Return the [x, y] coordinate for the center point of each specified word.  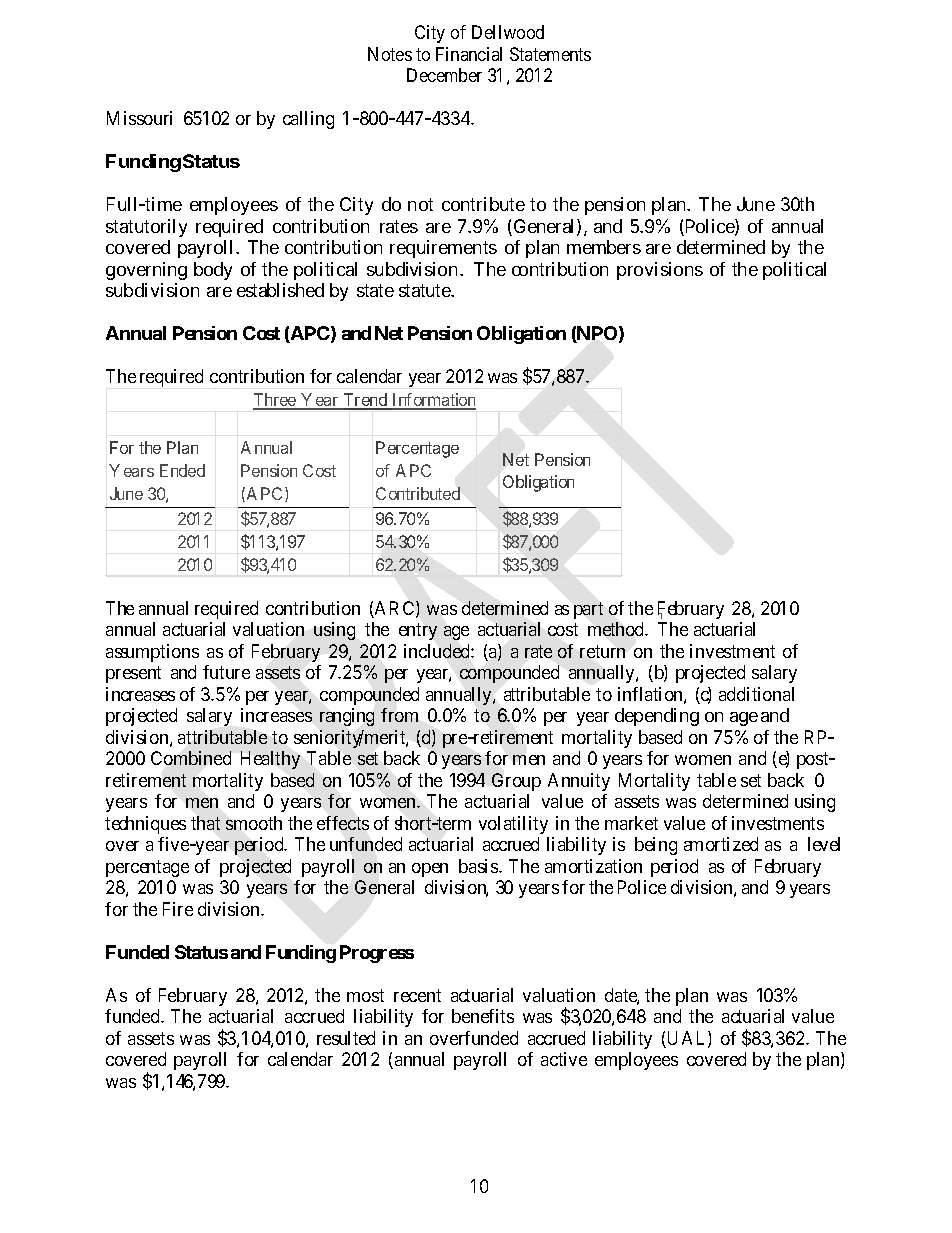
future [226, 672]
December [444, 75]
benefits [483, 1016]
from [399, 715]
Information [433, 401]
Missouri [139, 118]
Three [275, 401]
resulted [346, 1038]
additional [756, 694]
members [604, 247]
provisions [660, 271]
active [564, 1059]
